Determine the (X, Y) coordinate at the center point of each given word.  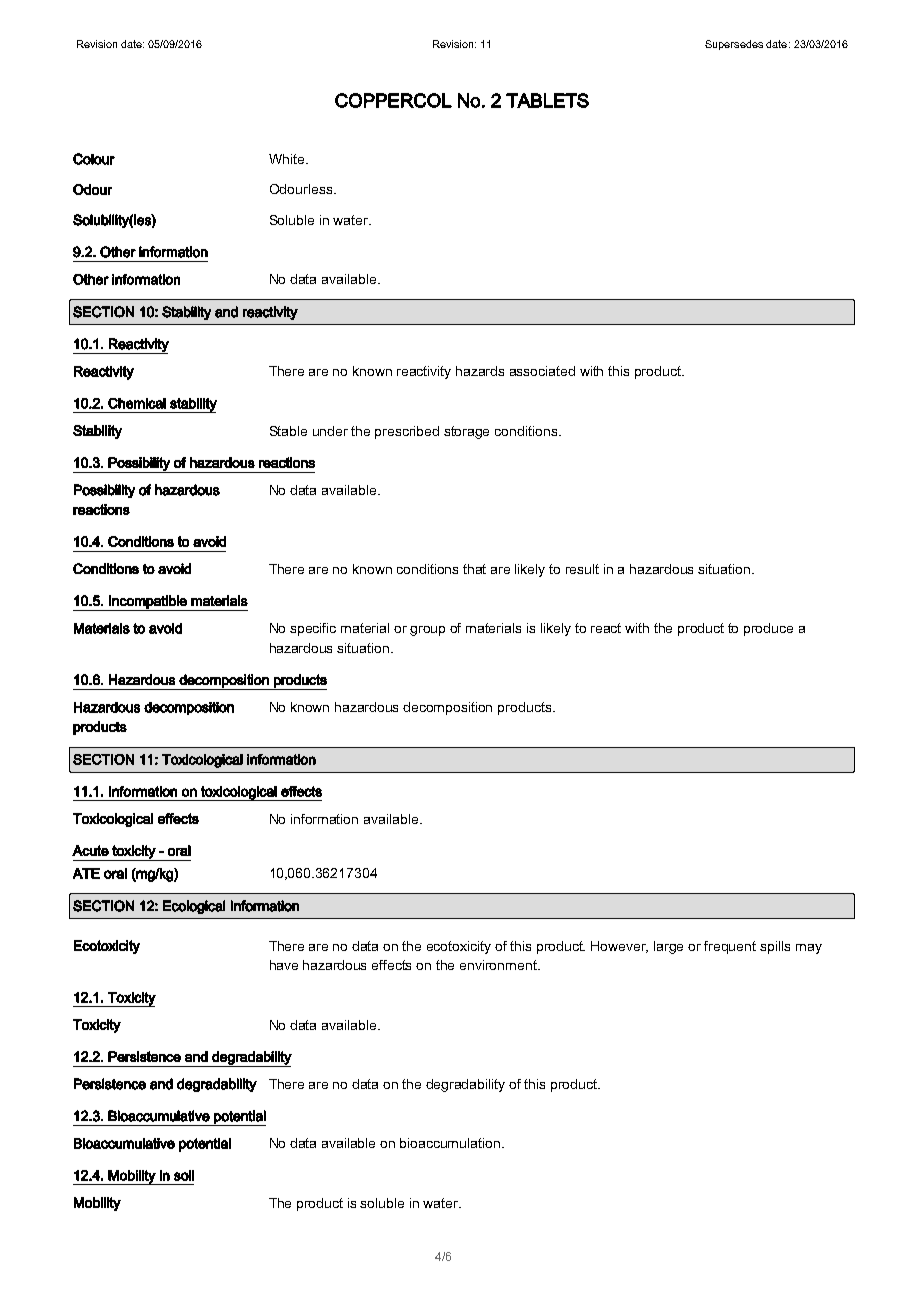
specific (313, 629)
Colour (94, 159)
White (288, 159)
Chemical (137, 403)
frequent (730, 947)
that (474, 569)
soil (184, 1175)
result (582, 569)
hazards (480, 371)
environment (499, 965)
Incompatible (148, 603)
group (427, 631)
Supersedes (734, 45)
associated (542, 371)
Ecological (194, 907)
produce (768, 629)
